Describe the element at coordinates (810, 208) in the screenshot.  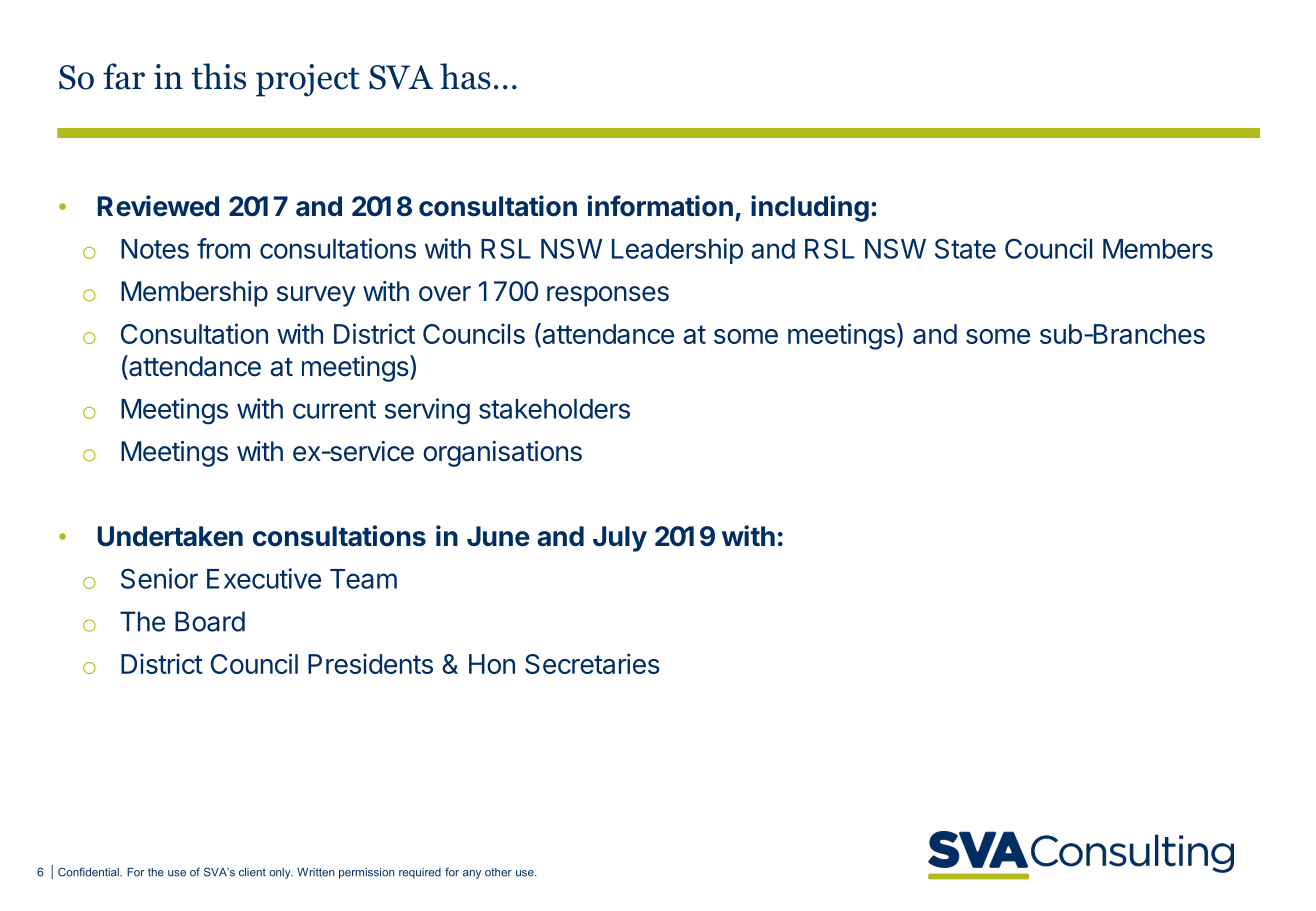
I see `including` at that location.
